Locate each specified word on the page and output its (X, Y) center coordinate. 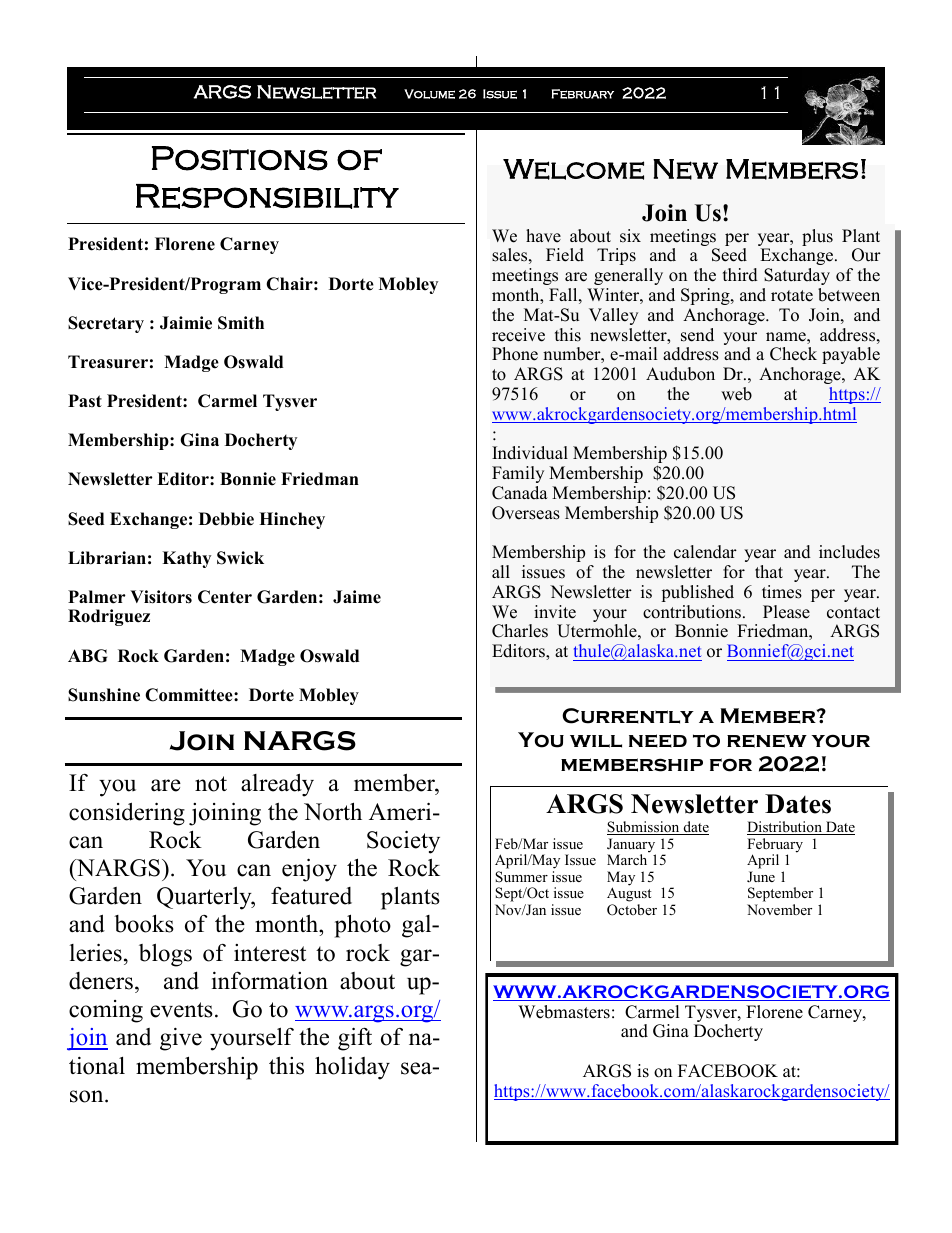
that (769, 571)
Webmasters (564, 1012)
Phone (515, 354)
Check (793, 354)
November (779, 909)
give (181, 1039)
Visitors (161, 597)
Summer (521, 877)
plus (817, 237)
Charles (520, 631)
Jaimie (186, 323)
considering (127, 814)
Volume (429, 94)
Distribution (785, 828)
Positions (240, 158)
